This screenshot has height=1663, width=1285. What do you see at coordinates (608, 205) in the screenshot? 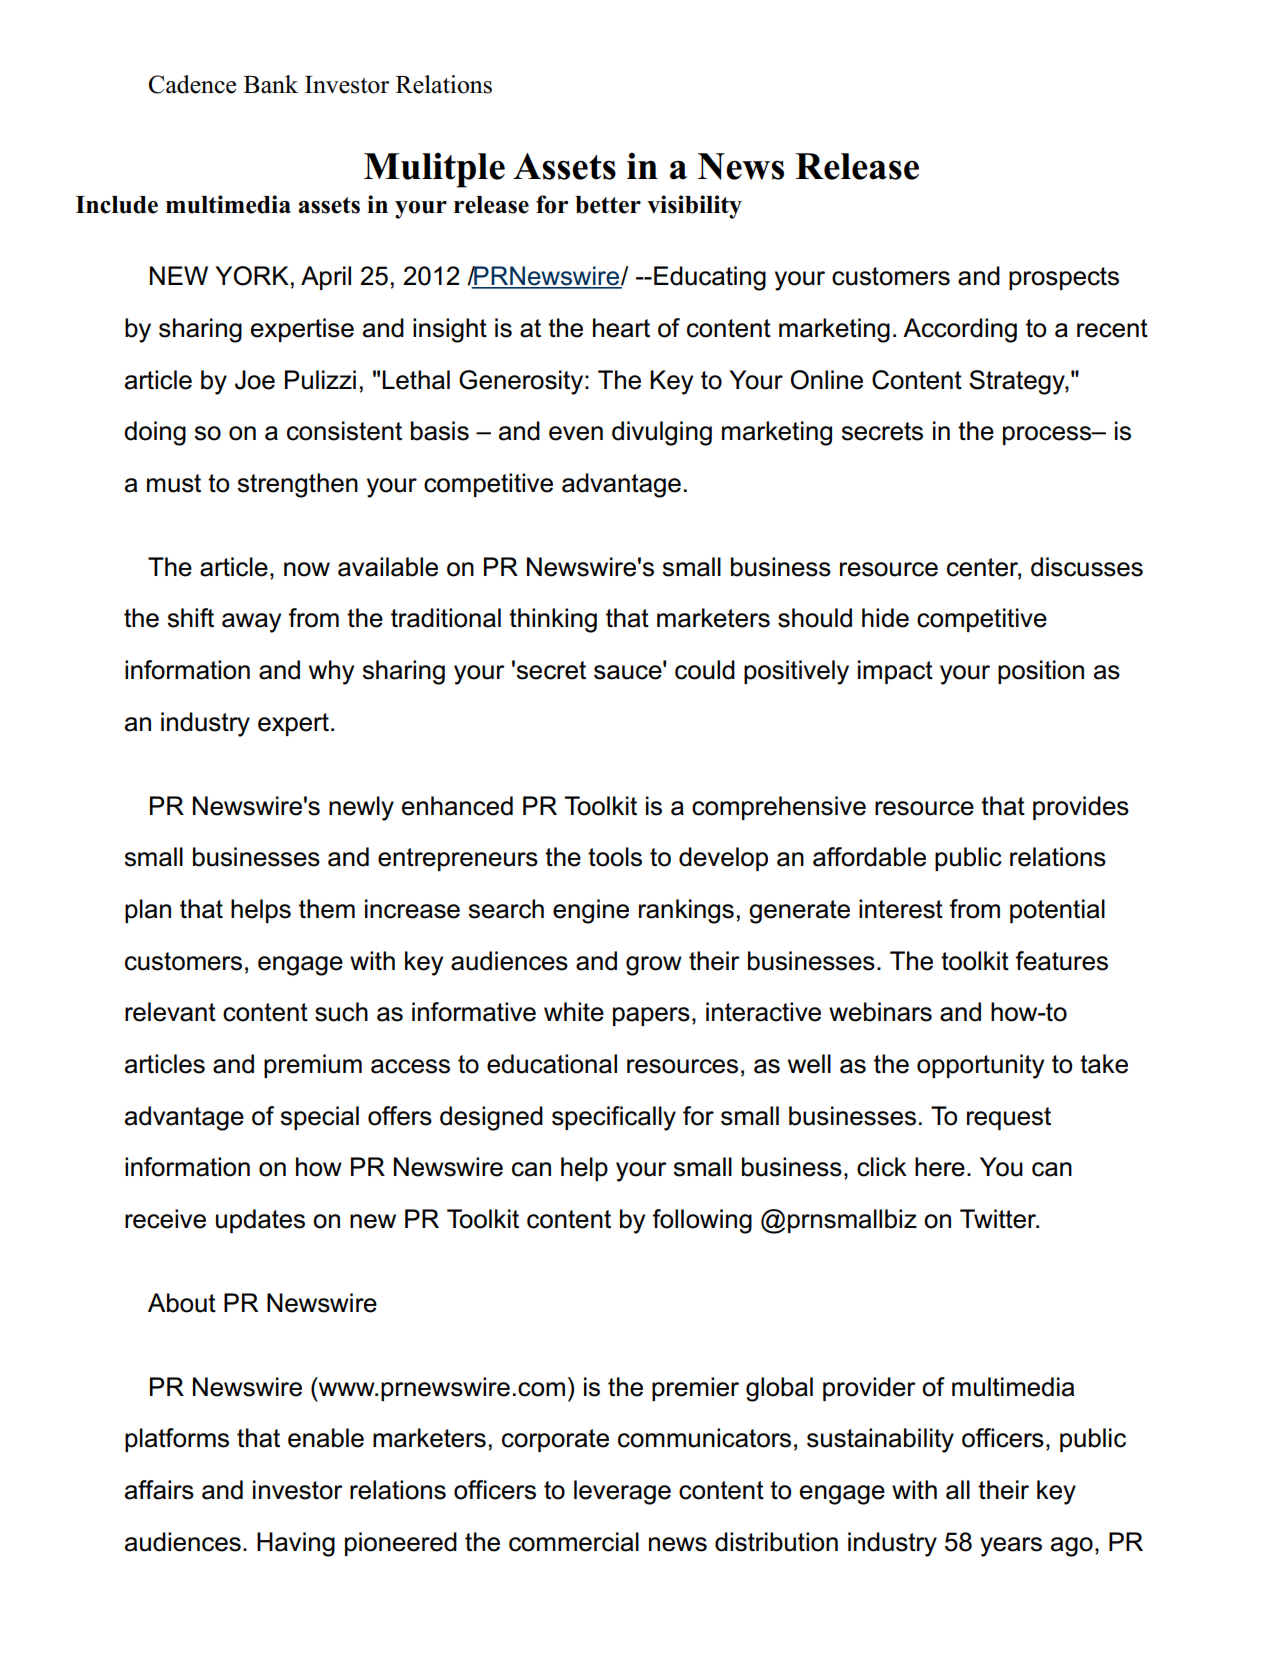
I see `better` at bounding box center [608, 205].
